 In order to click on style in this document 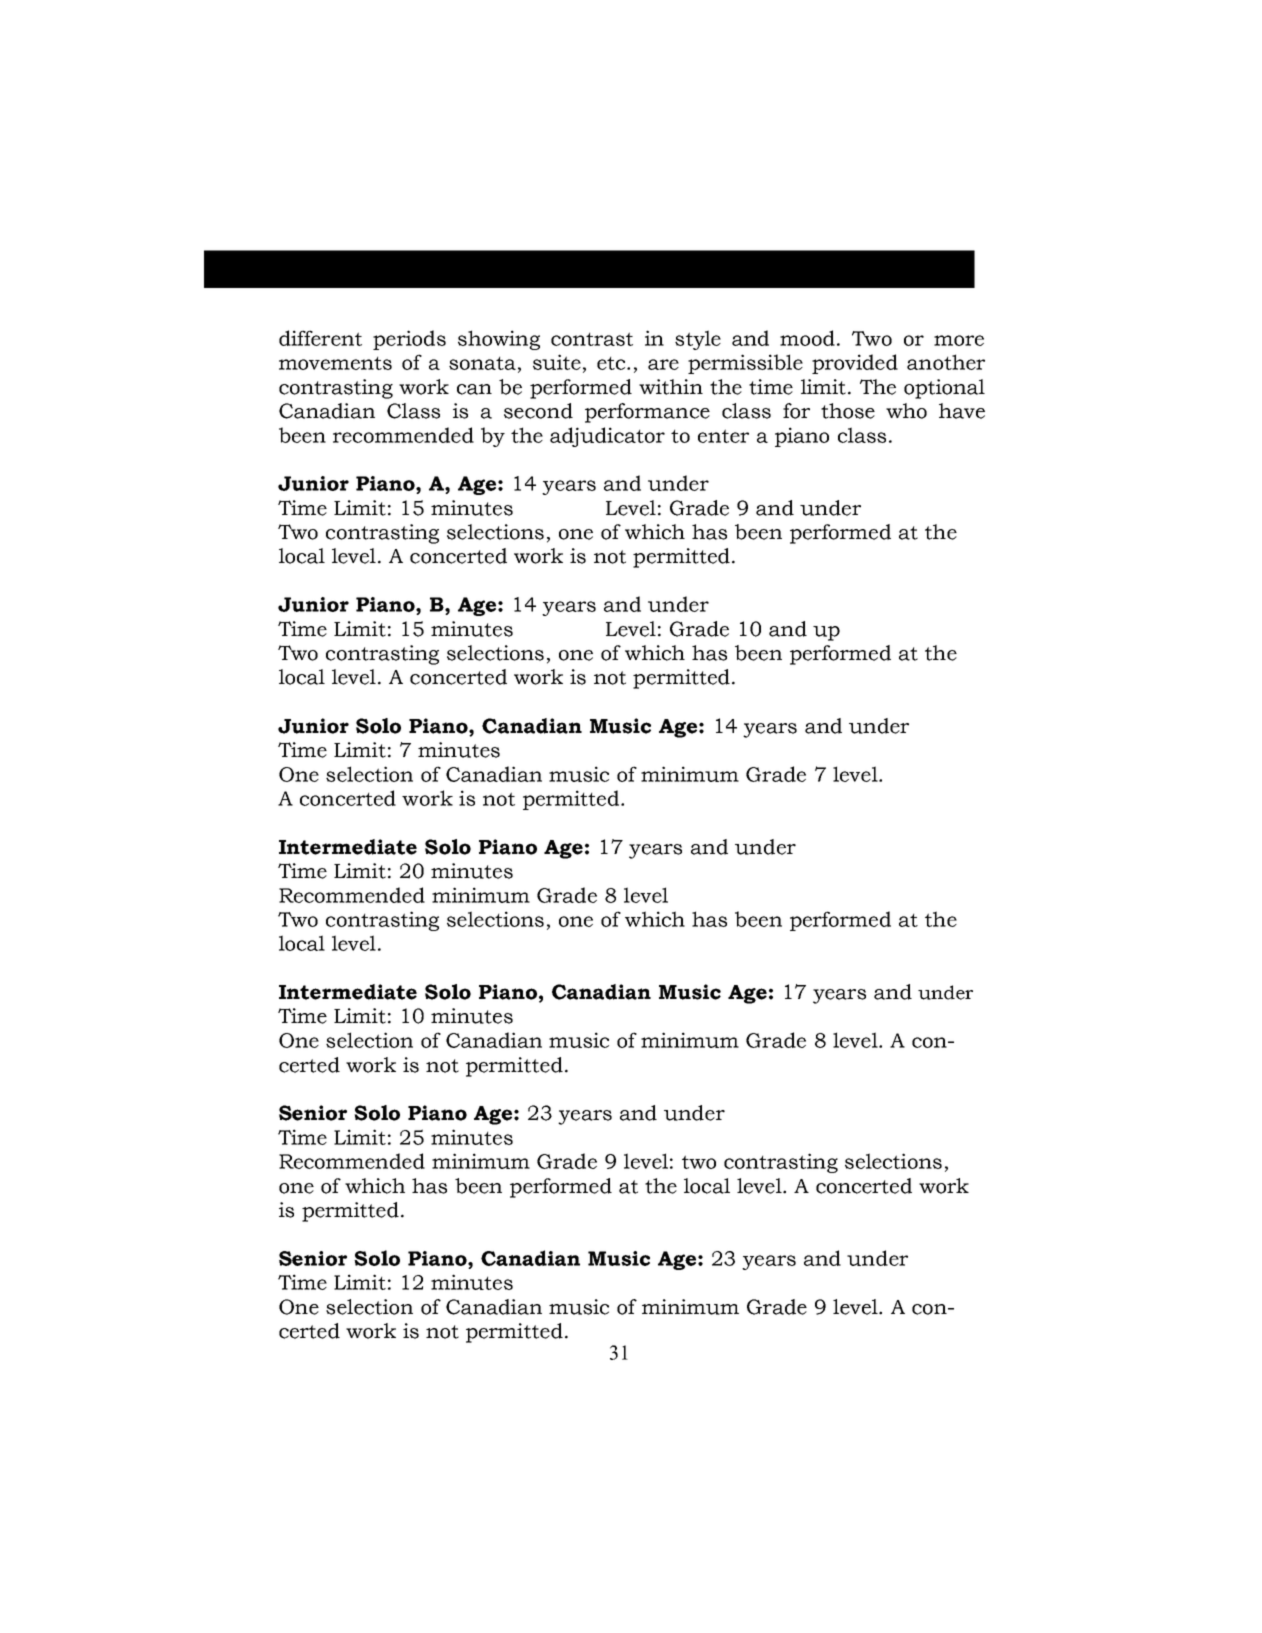, I will do `click(698, 340)`.
